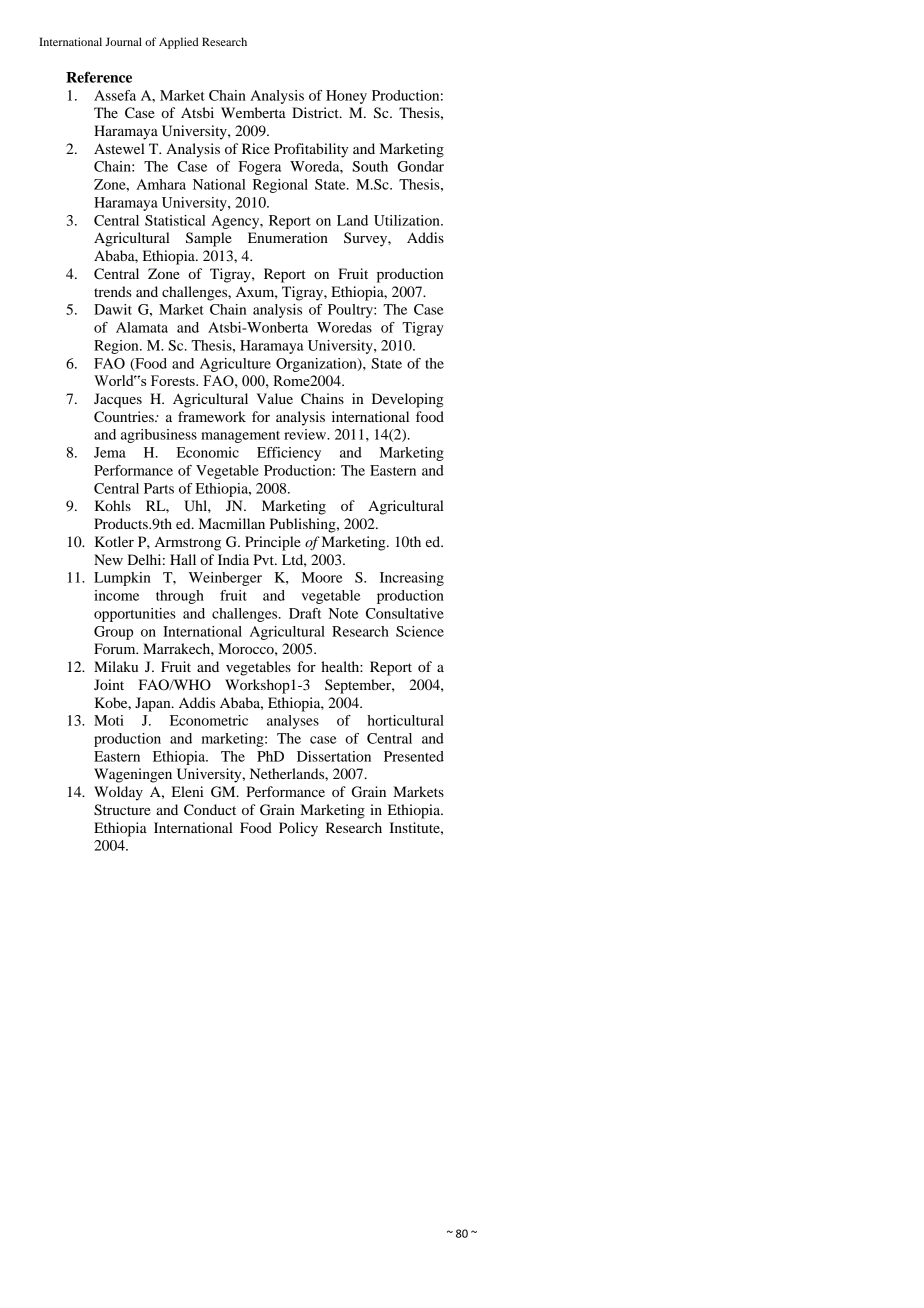 The height and width of the document is (1308, 924). Describe the element at coordinates (256, 148) in the document. I see `Rice` at that location.
